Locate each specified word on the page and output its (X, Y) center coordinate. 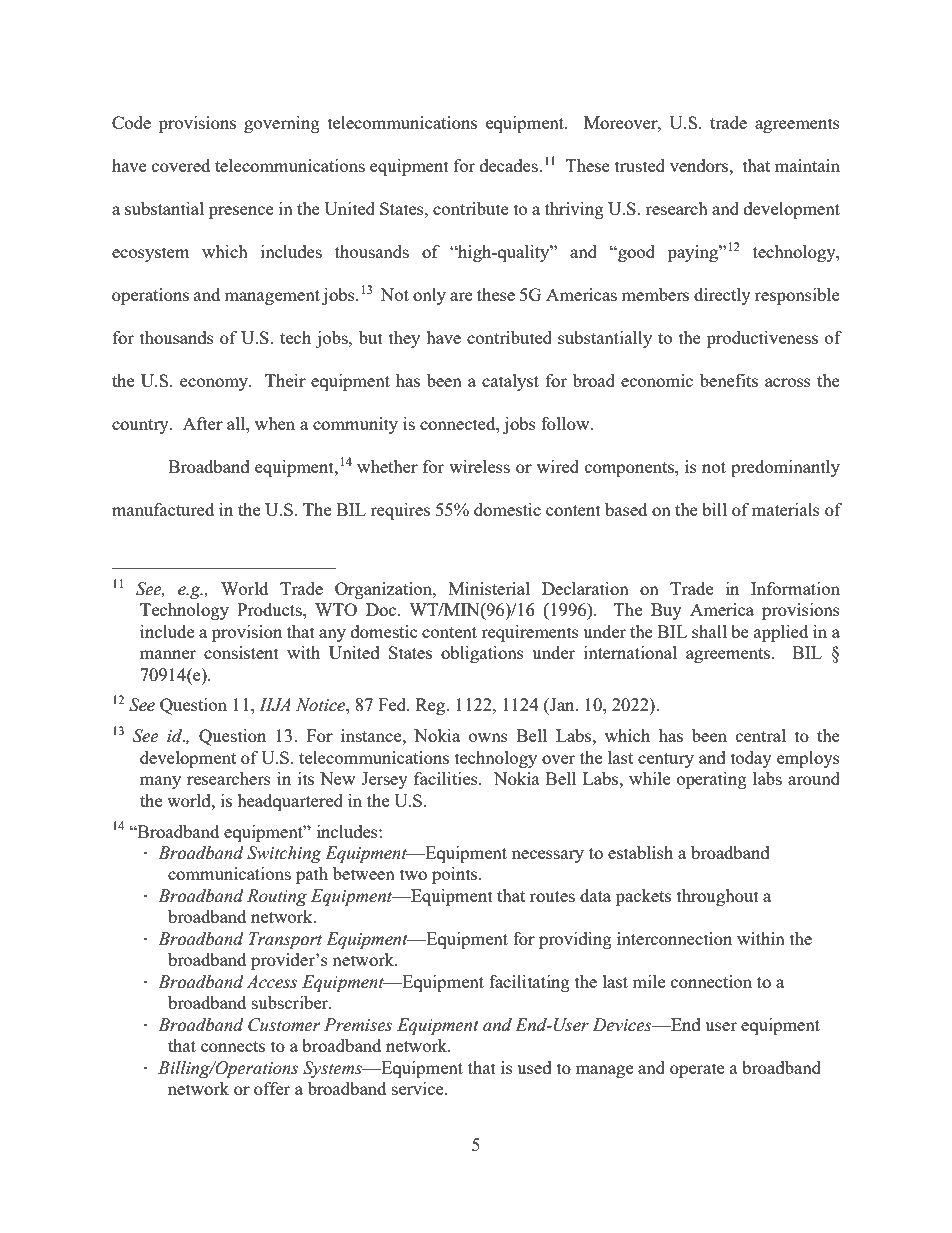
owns (488, 737)
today (751, 759)
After (203, 423)
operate (697, 1070)
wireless (479, 466)
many (160, 782)
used (534, 1067)
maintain (807, 165)
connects (233, 1046)
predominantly (785, 468)
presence (241, 212)
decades (510, 165)
